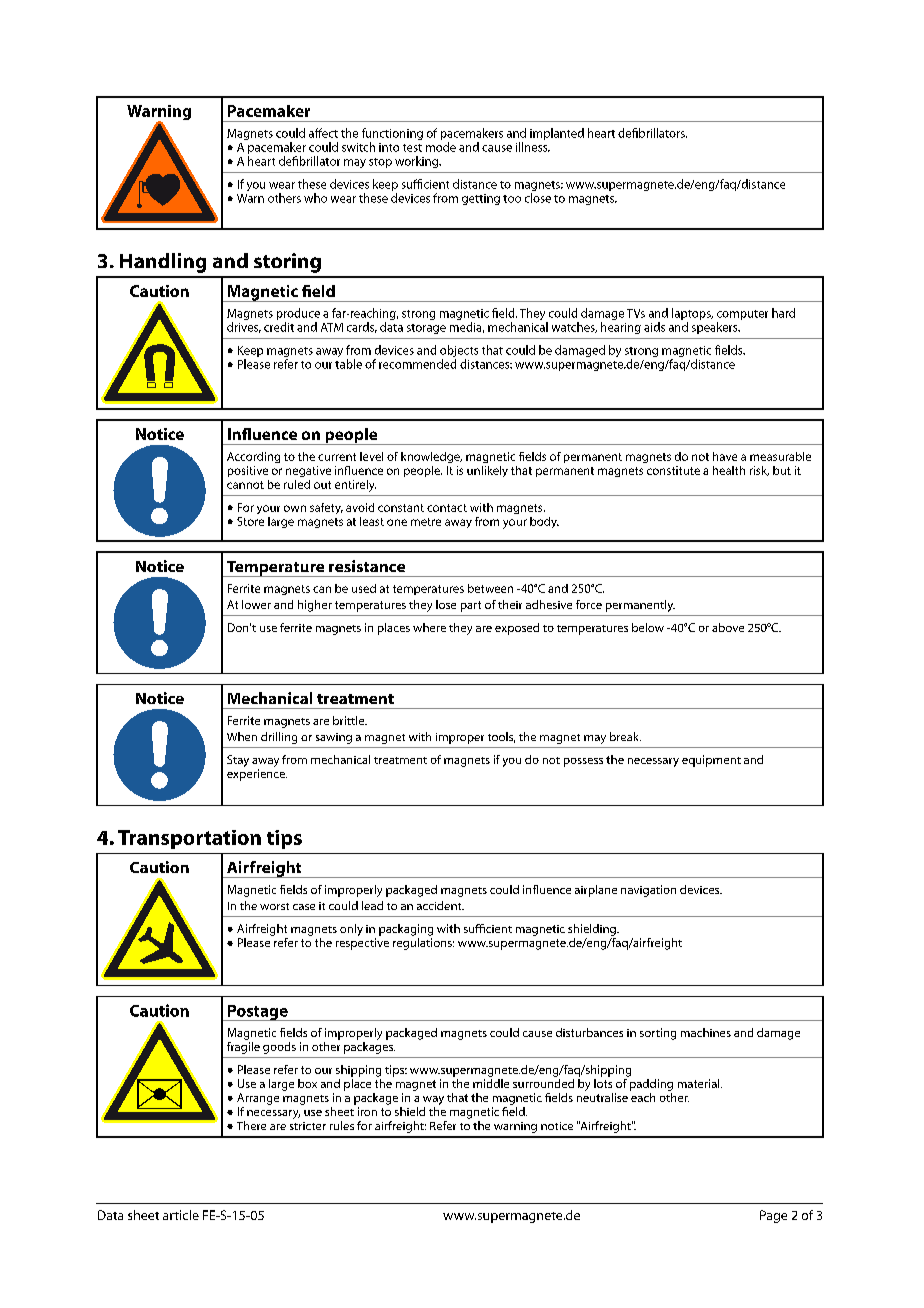  I want to click on Page, so click(773, 1216).
